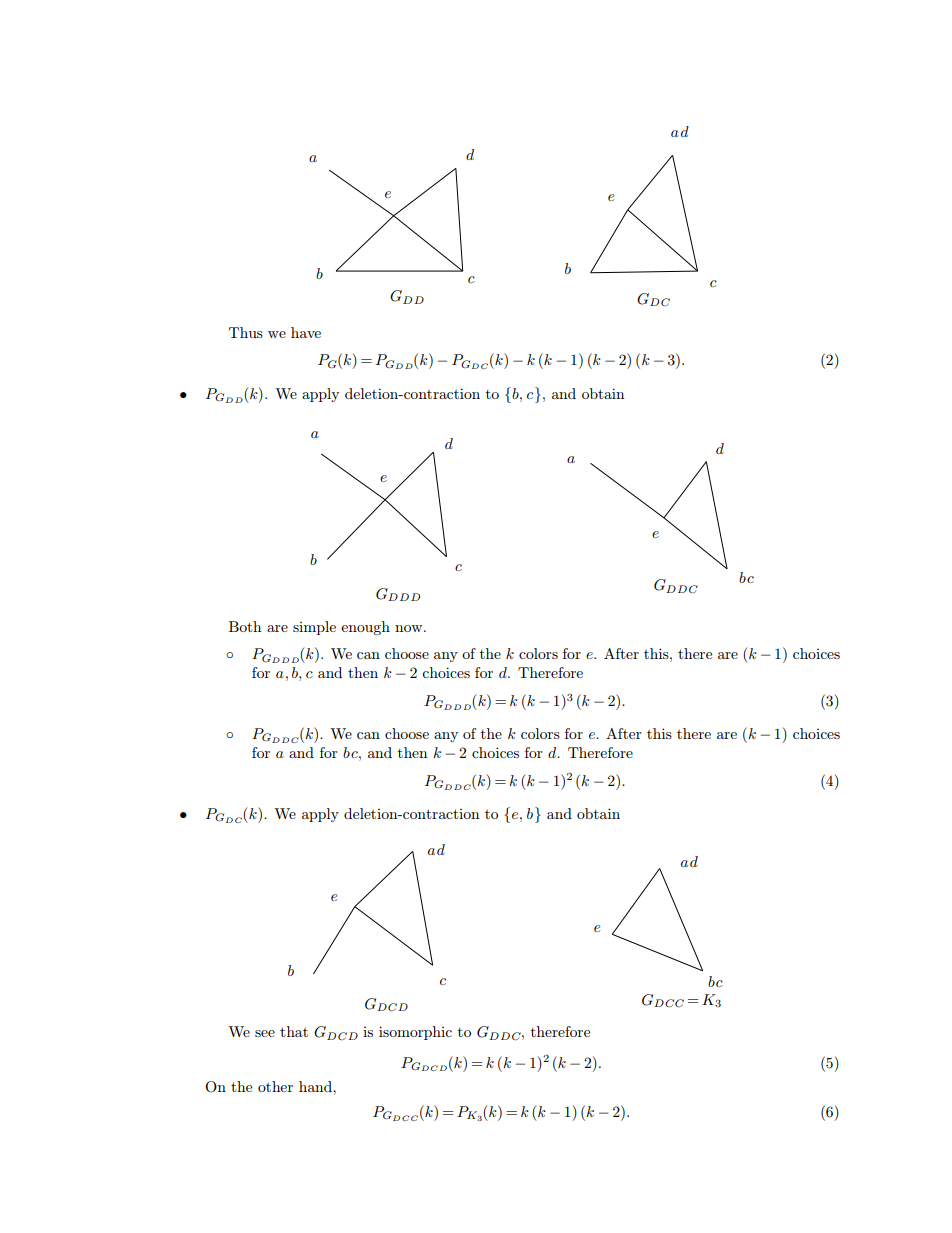  Describe the element at coordinates (365, 628) in the page. I see `enough` at that location.
